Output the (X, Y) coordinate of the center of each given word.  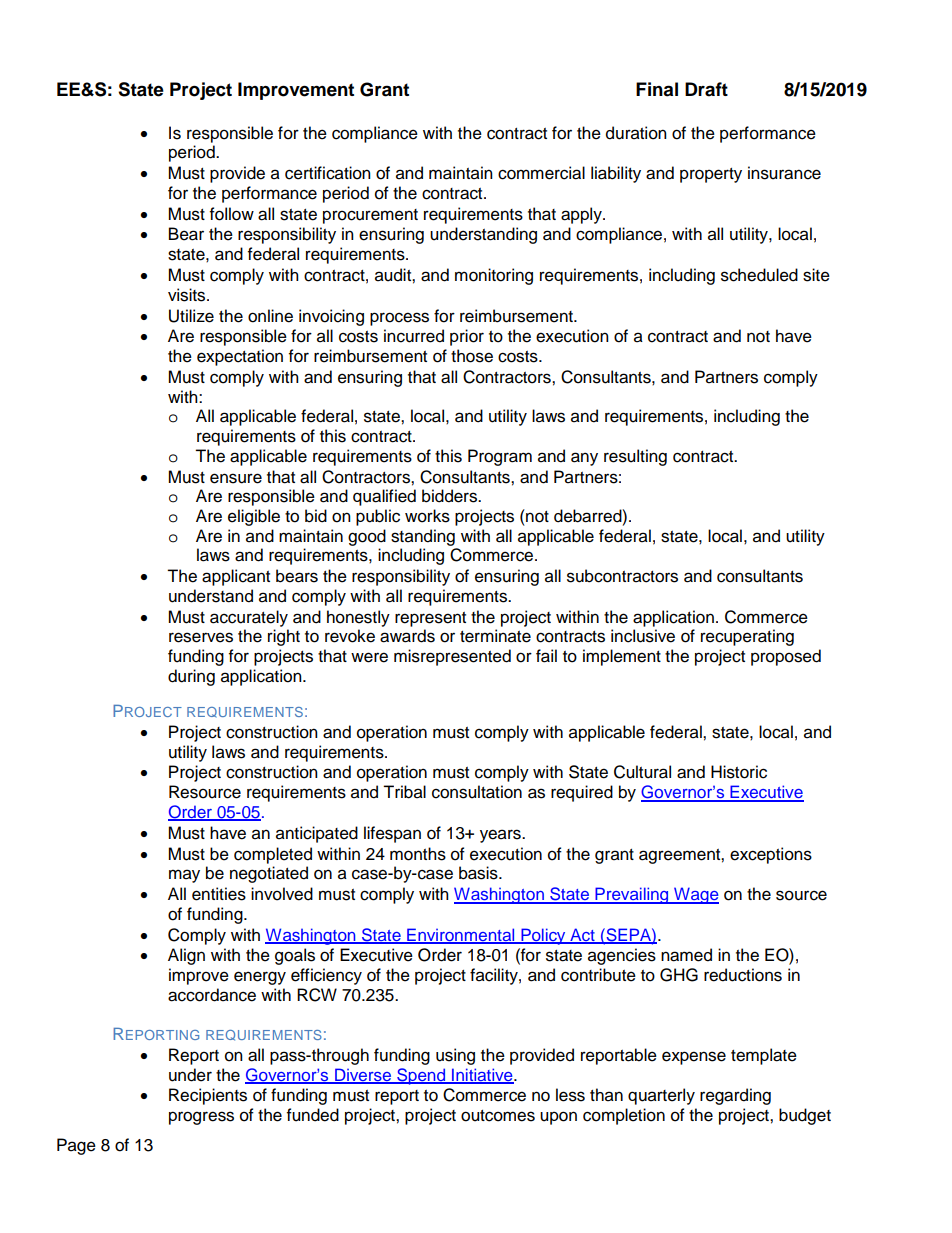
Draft (706, 89)
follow (232, 214)
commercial (541, 173)
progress (201, 1118)
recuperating (747, 637)
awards (407, 636)
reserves (201, 637)
